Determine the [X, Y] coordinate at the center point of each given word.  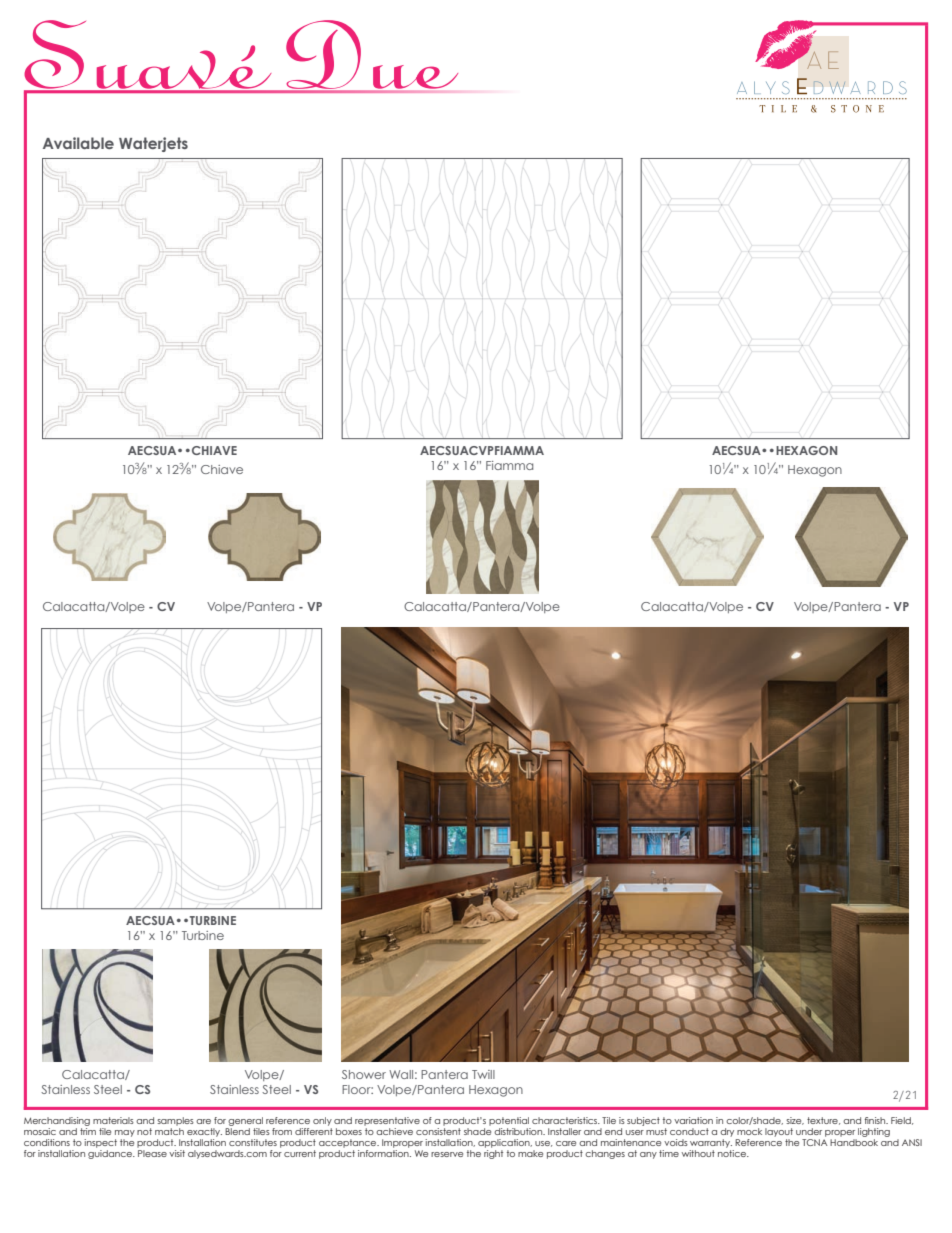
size [795, 1121]
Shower [364, 1074]
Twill [483, 1074]
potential [509, 1121]
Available [78, 143]
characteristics [566, 1120]
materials [113, 1120]
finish [876, 1120]
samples [175, 1121]
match [169, 1131]
